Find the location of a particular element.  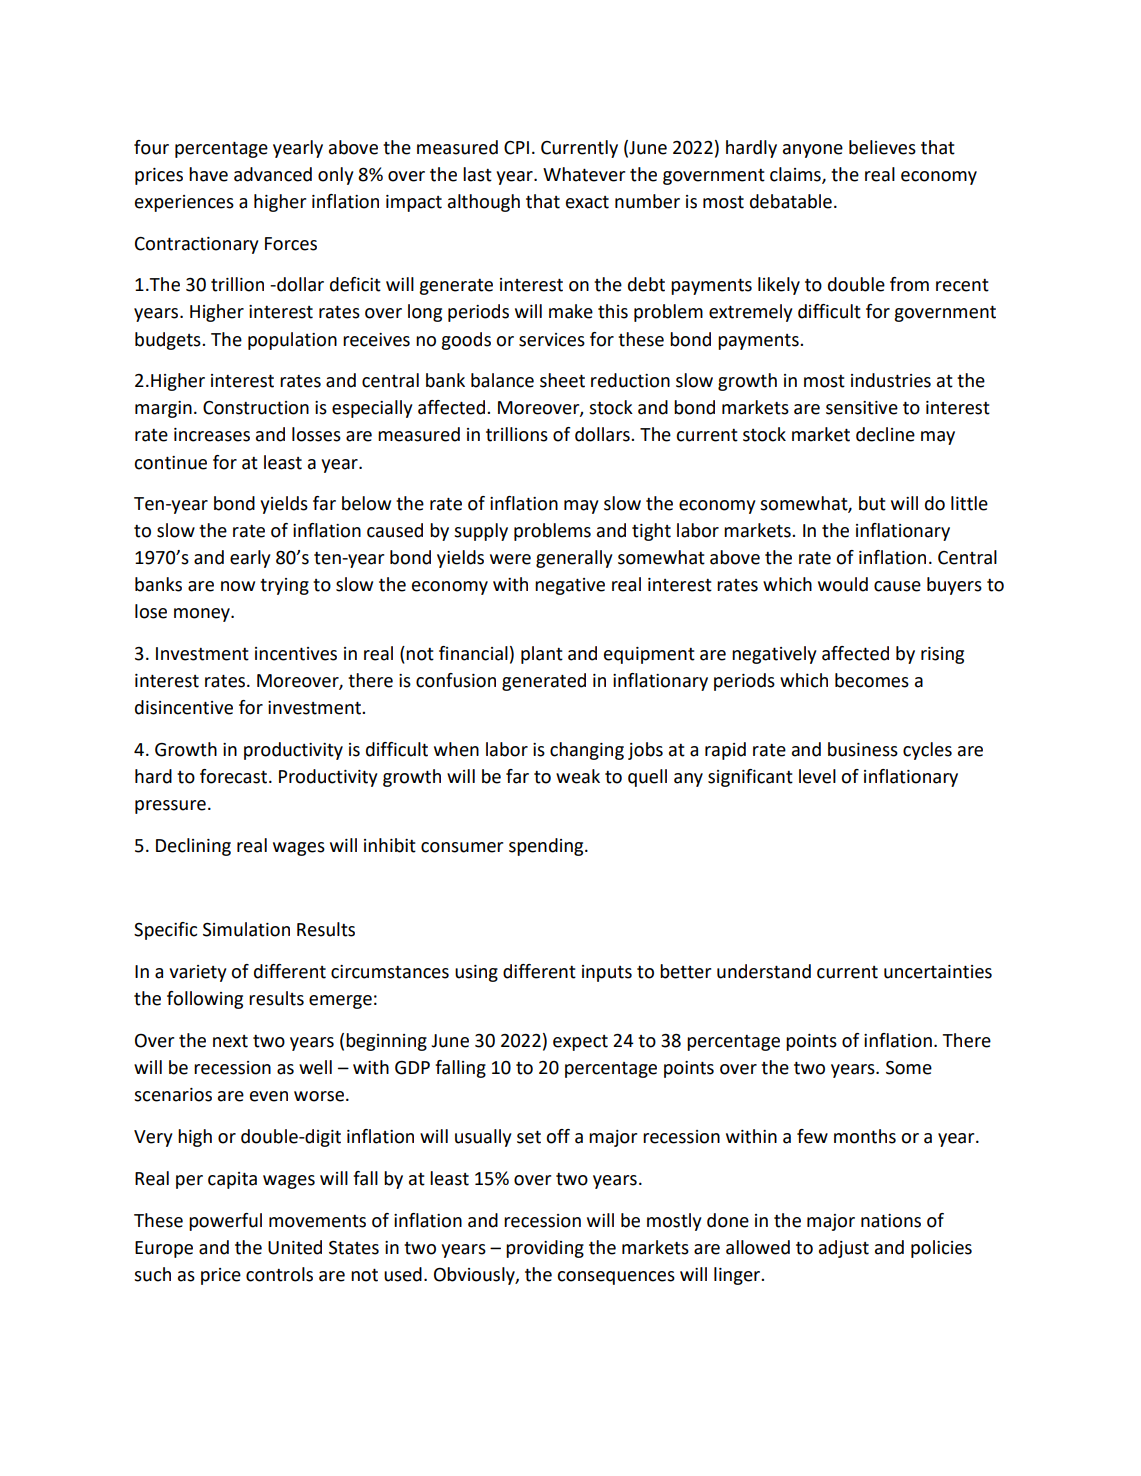

advanced is located at coordinates (273, 174).
